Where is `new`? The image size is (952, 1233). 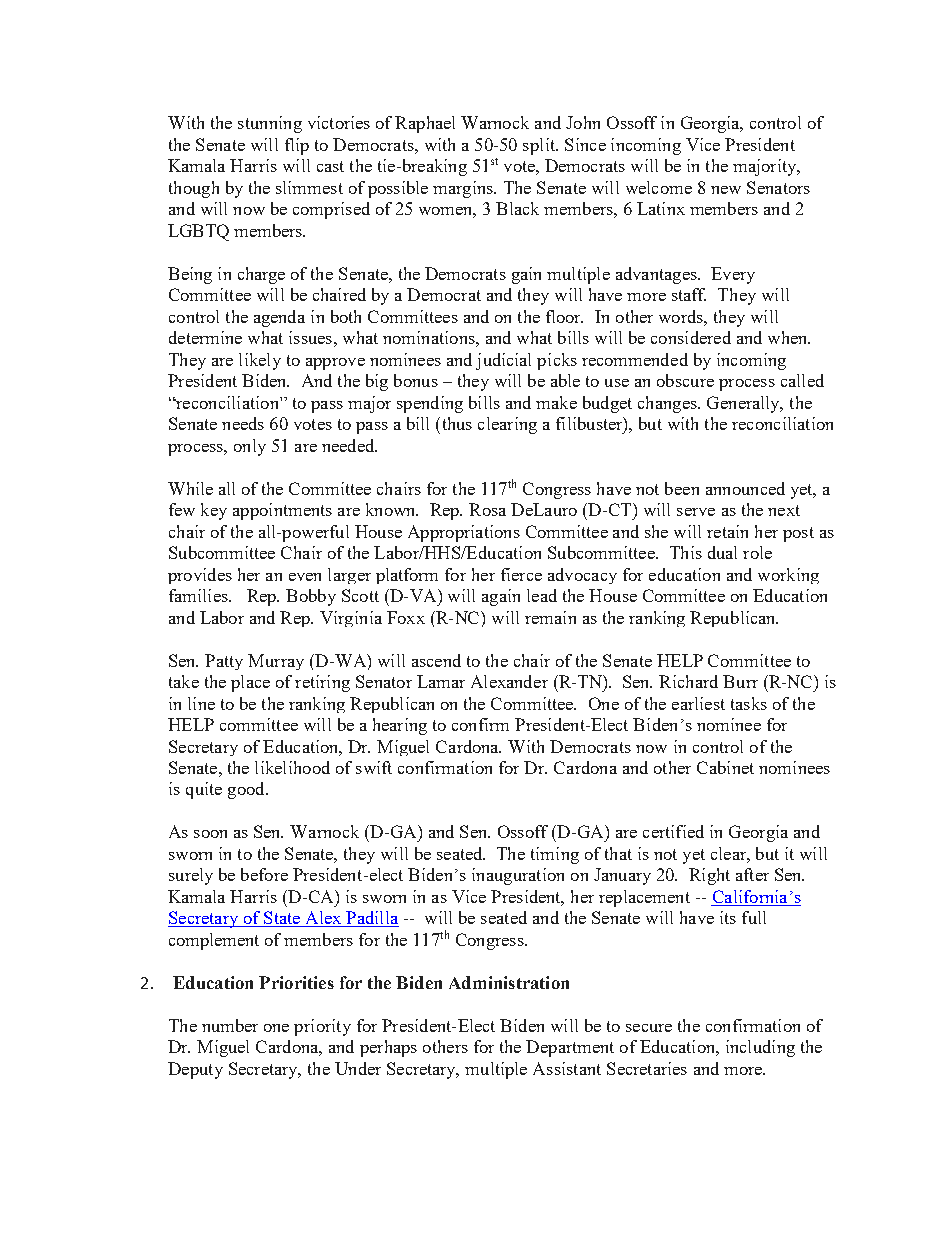 new is located at coordinates (726, 190).
